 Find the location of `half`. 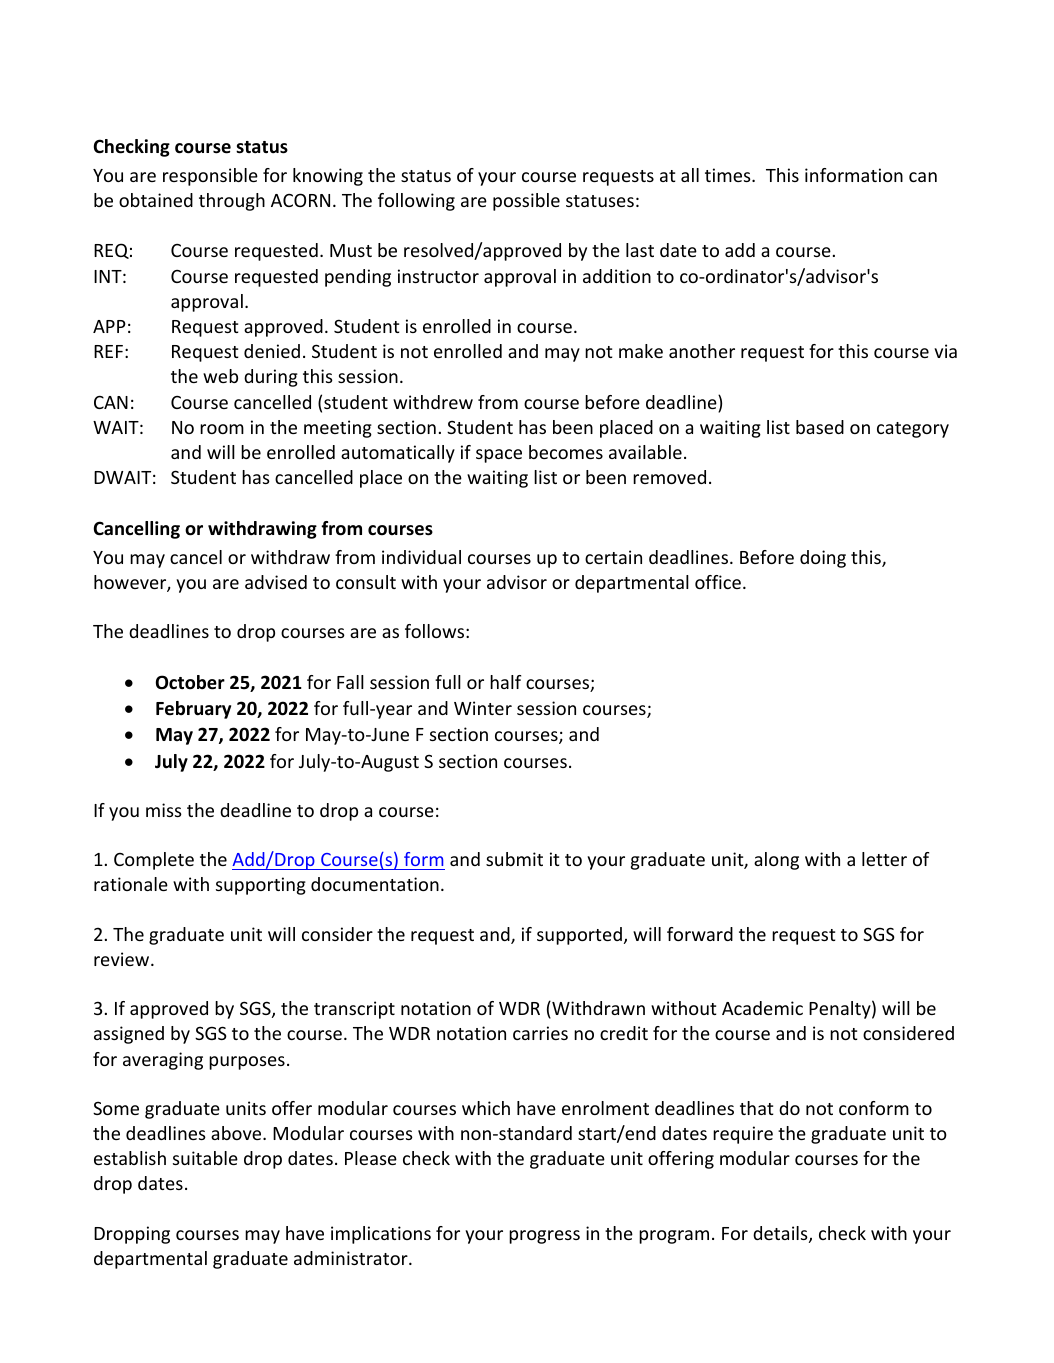

half is located at coordinates (505, 682).
